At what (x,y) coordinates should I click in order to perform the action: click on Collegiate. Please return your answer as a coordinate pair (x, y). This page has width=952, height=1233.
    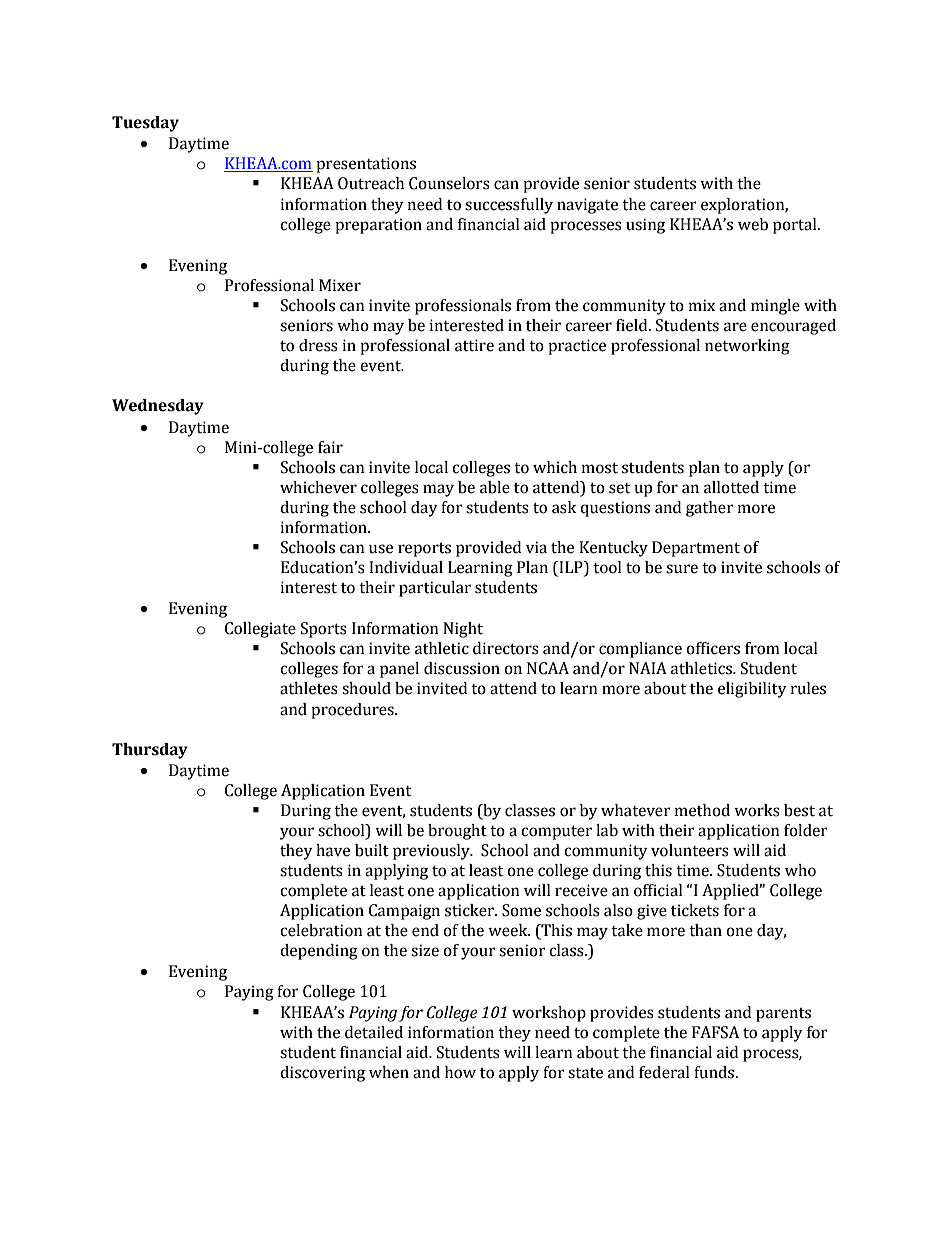
    Looking at the image, I should click on (260, 630).
